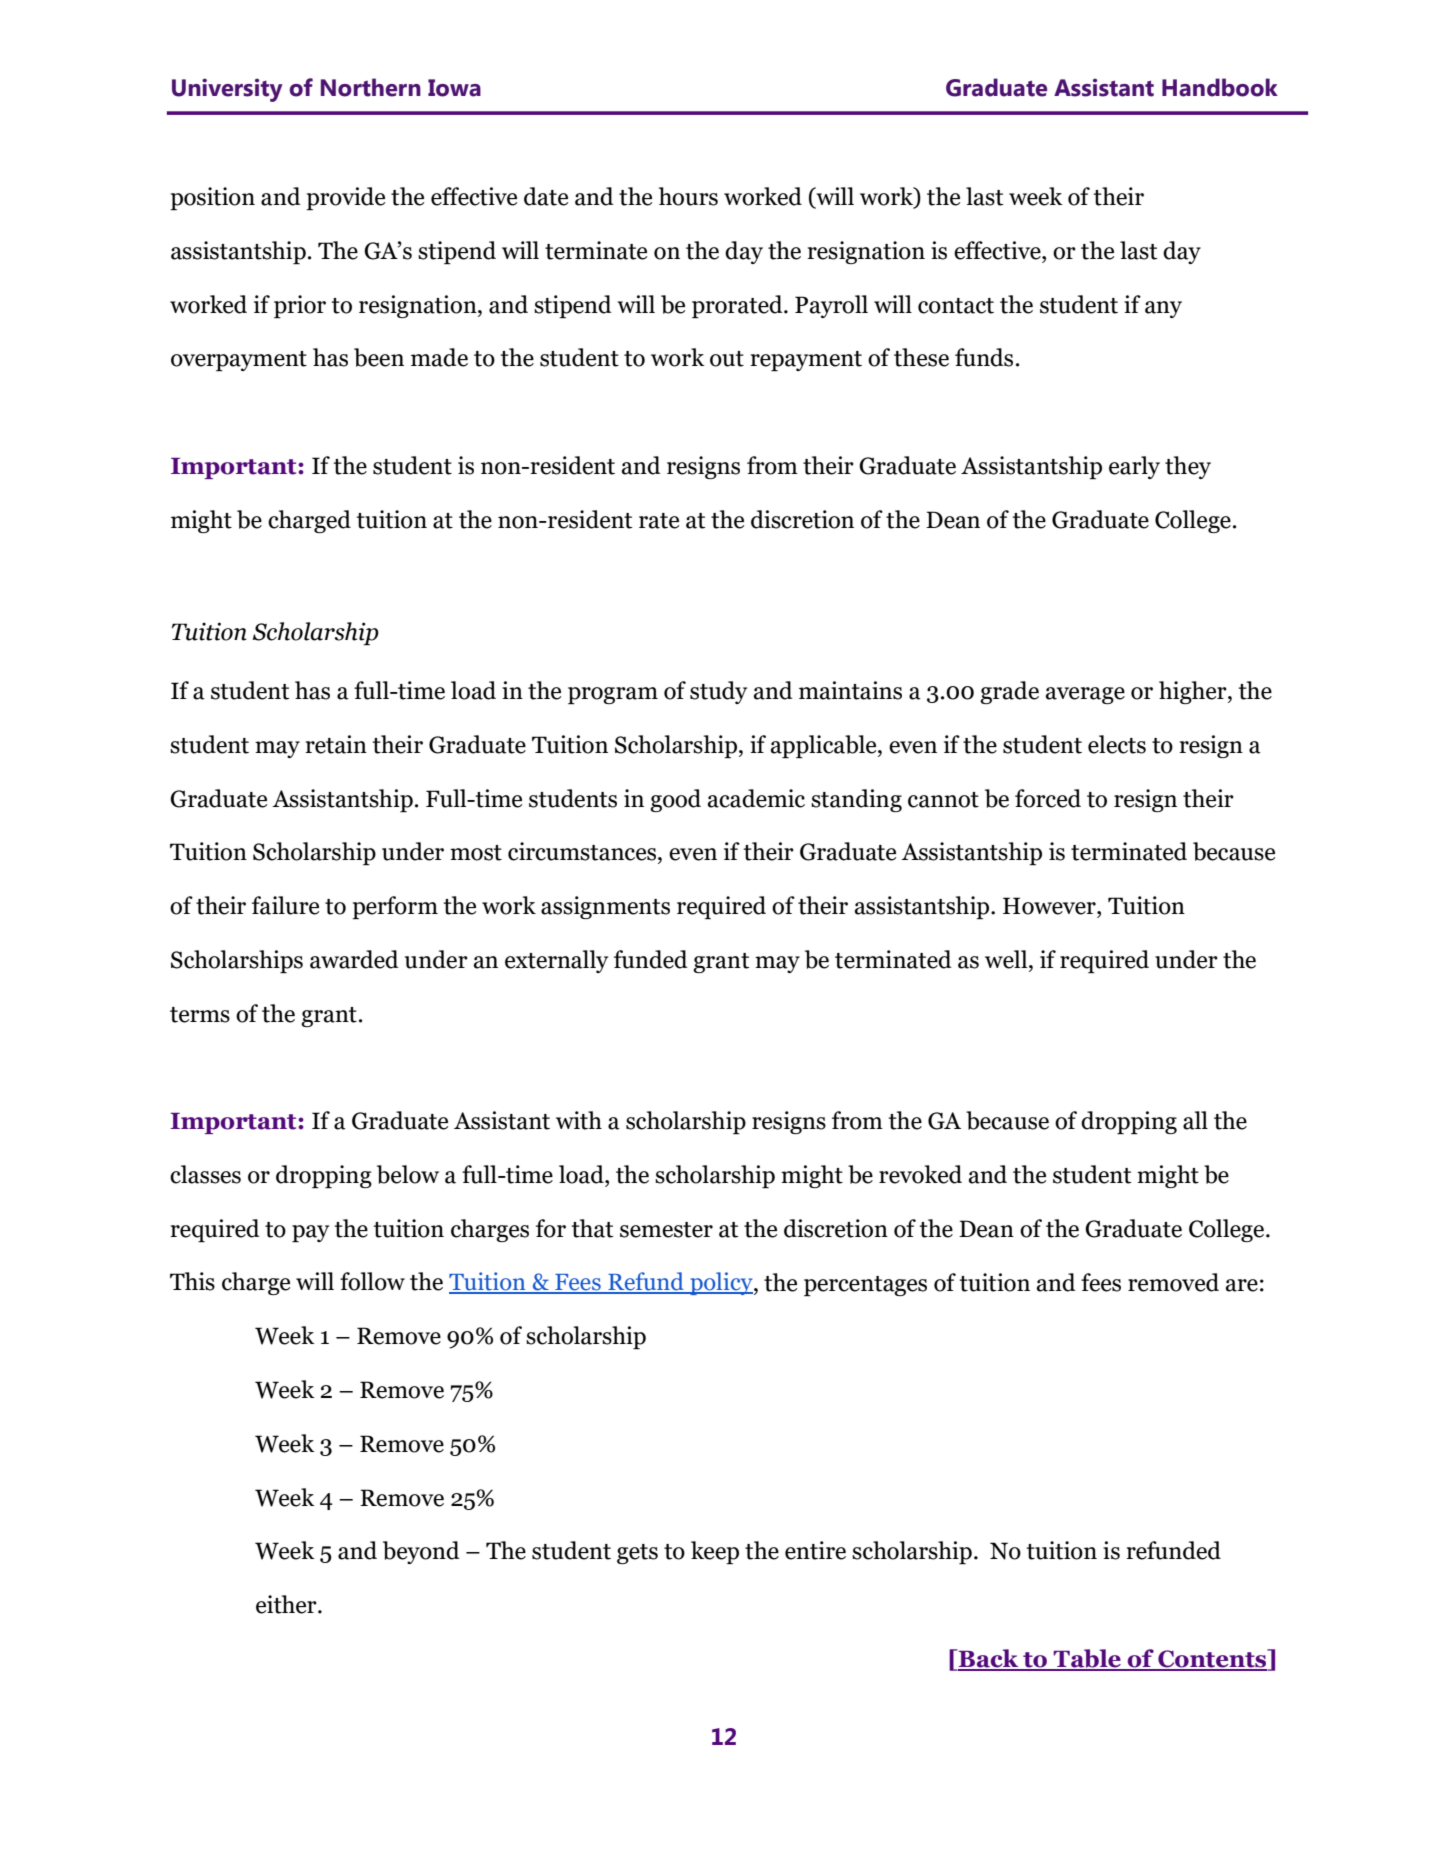  What do you see at coordinates (1050, 906) in the screenshot?
I see `However` at bounding box center [1050, 906].
